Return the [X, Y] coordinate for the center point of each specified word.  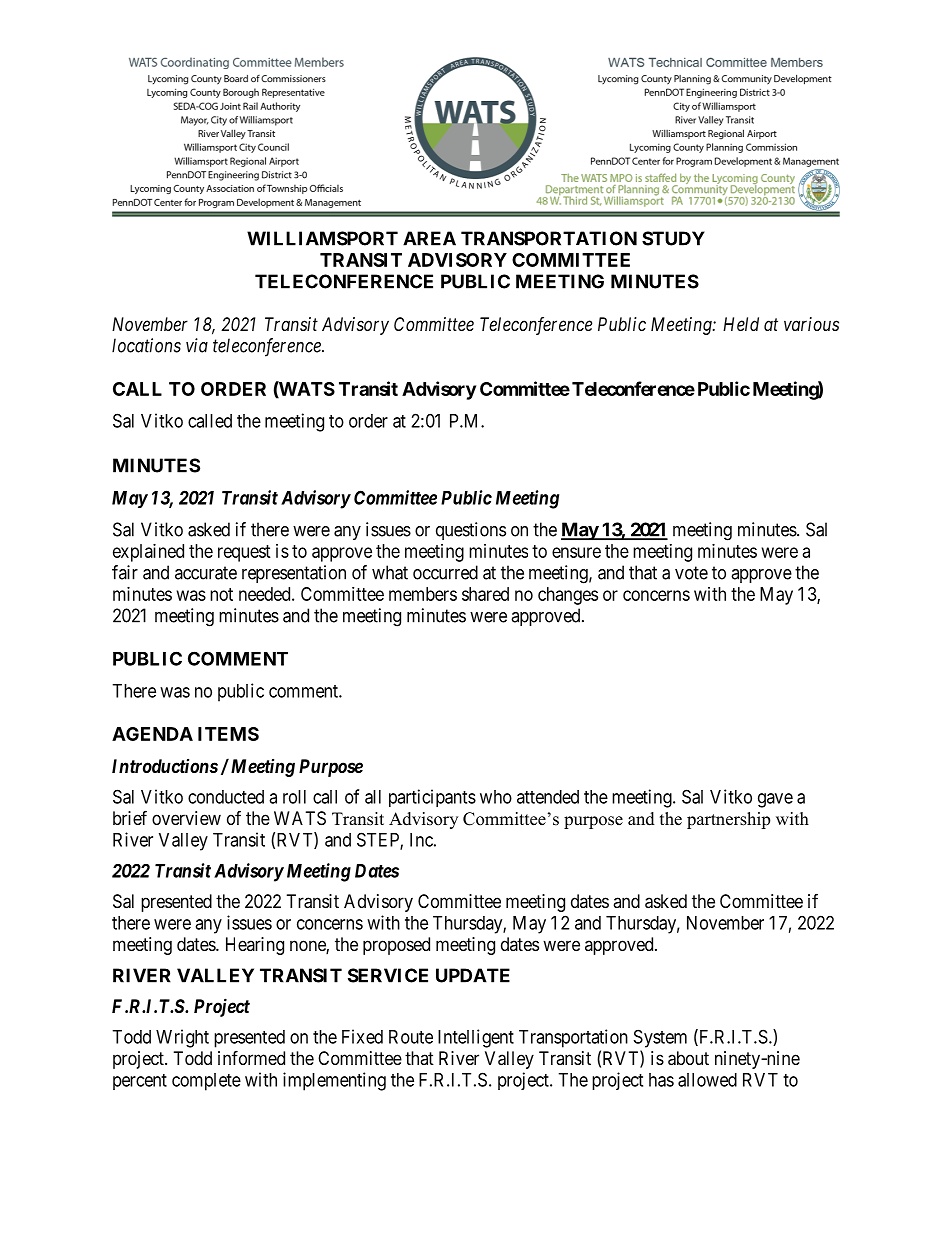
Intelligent [476, 1038]
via [197, 345]
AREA [429, 238]
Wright [182, 1038]
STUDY [673, 238]
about [688, 1058]
